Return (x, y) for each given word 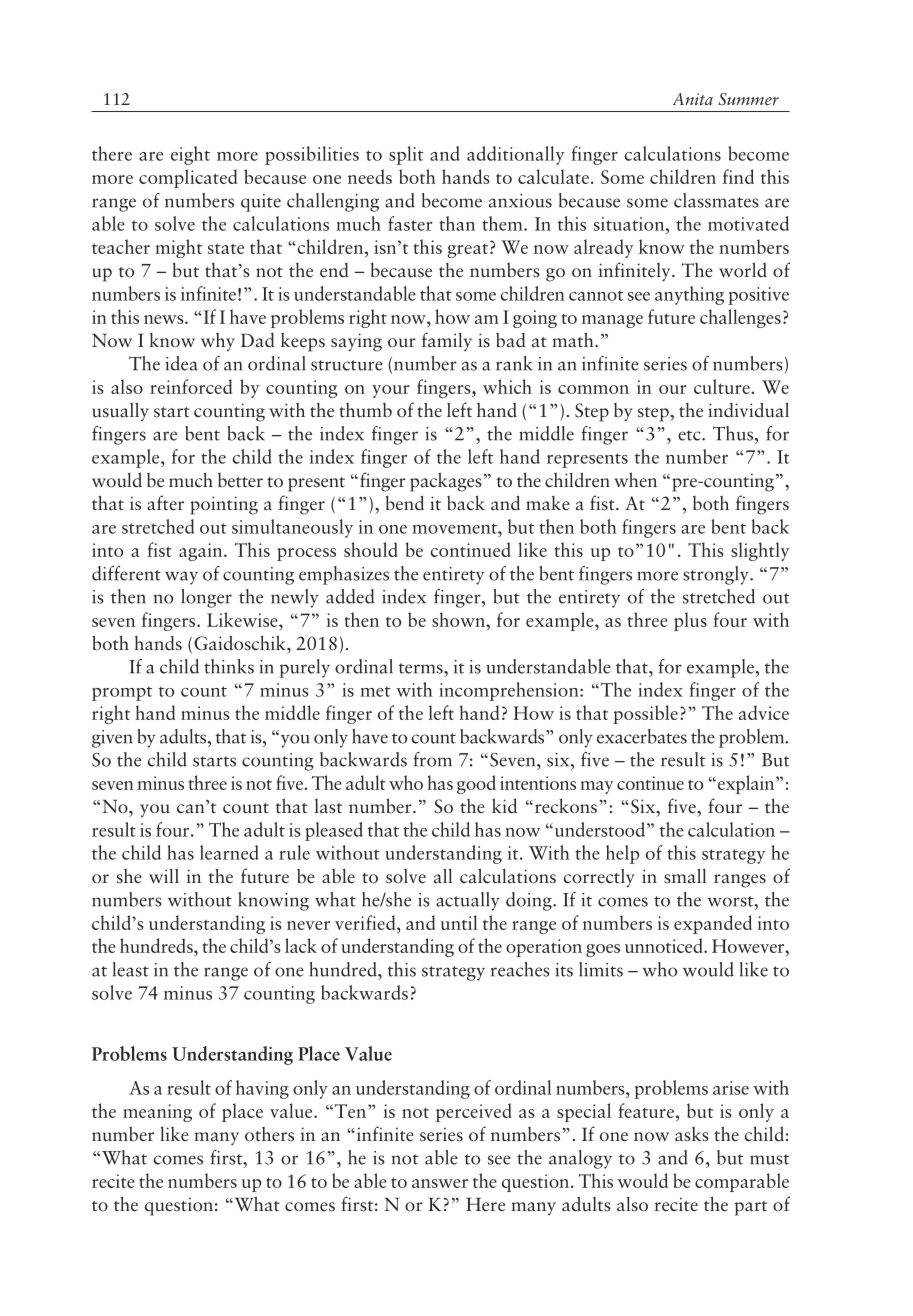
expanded (713, 924)
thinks (229, 666)
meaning (157, 1113)
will (164, 875)
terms (422, 668)
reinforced (191, 386)
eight (190, 155)
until (459, 922)
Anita (693, 99)
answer (440, 1183)
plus (690, 621)
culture (722, 386)
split (406, 155)
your (391, 391)
